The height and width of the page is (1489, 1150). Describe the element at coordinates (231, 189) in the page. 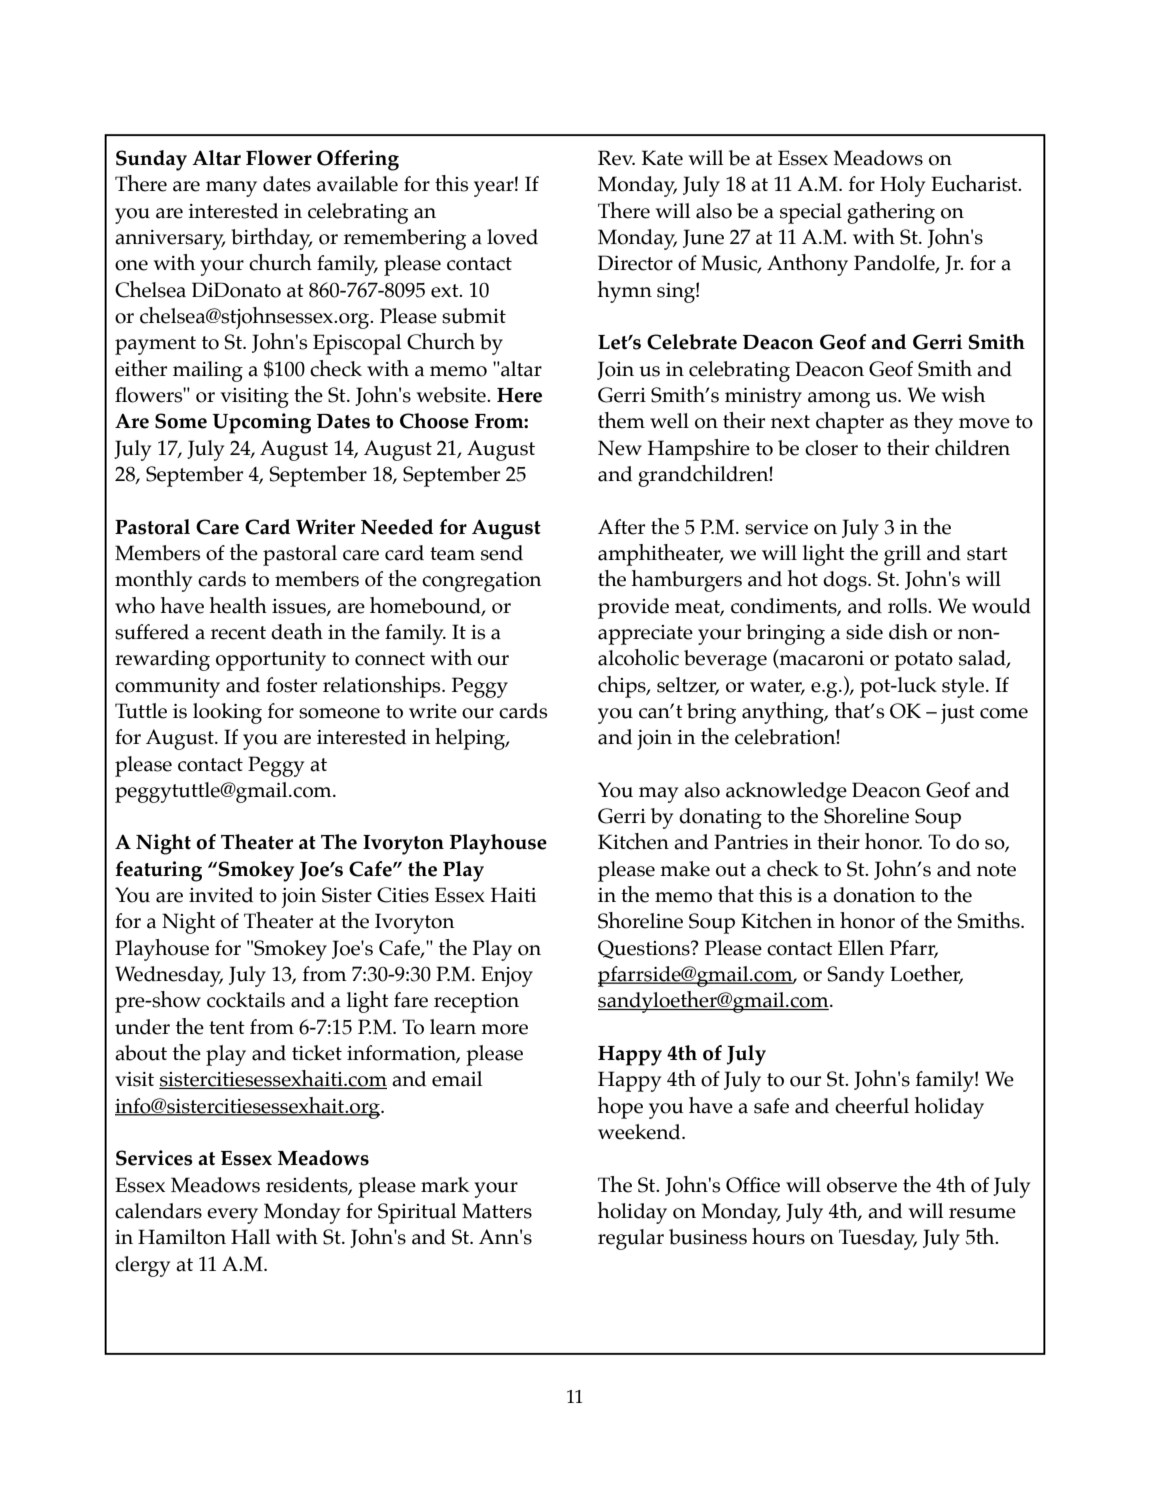

I see `many` at that location.
